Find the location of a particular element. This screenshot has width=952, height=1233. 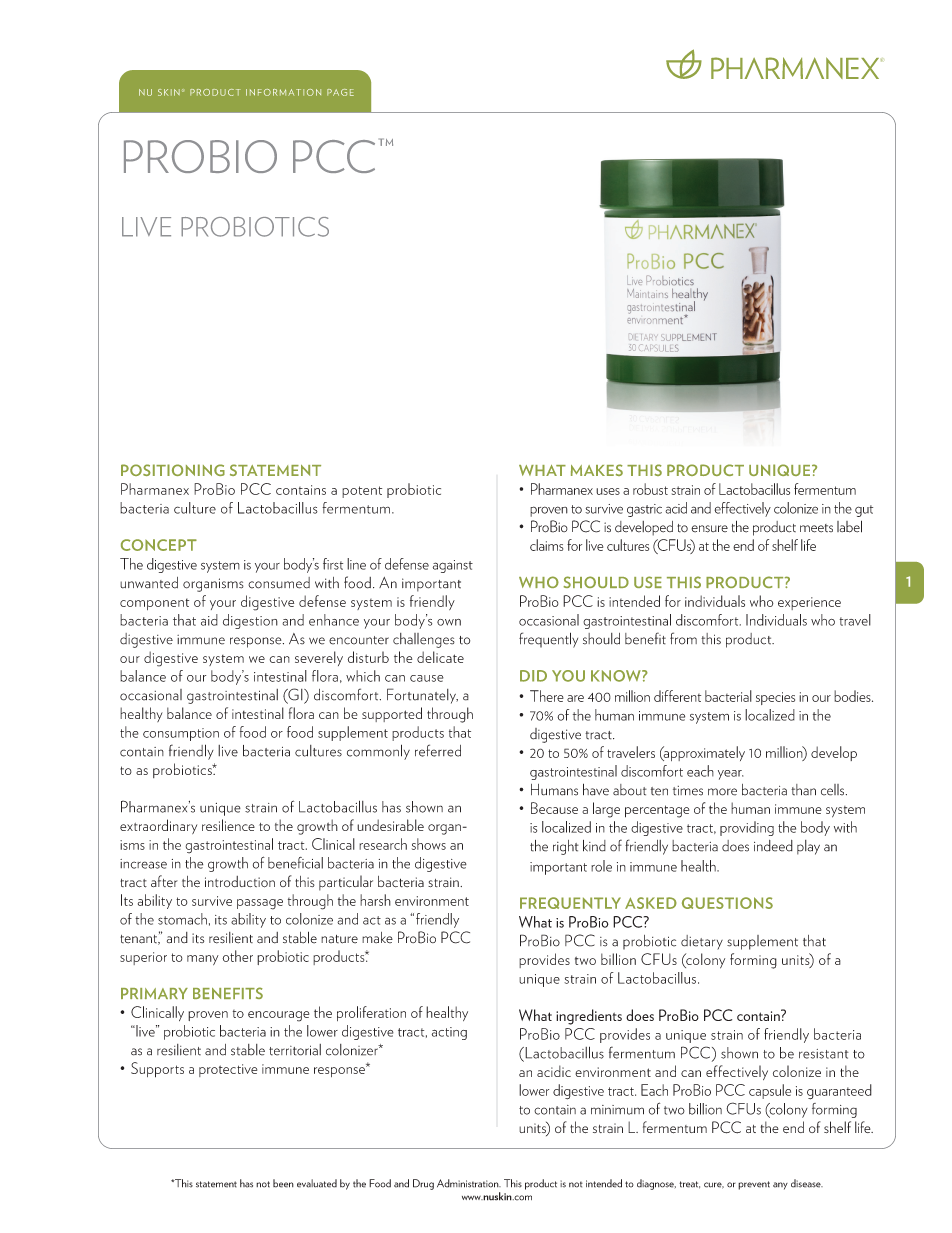

PAGE is located at coordinates (340, 92).
